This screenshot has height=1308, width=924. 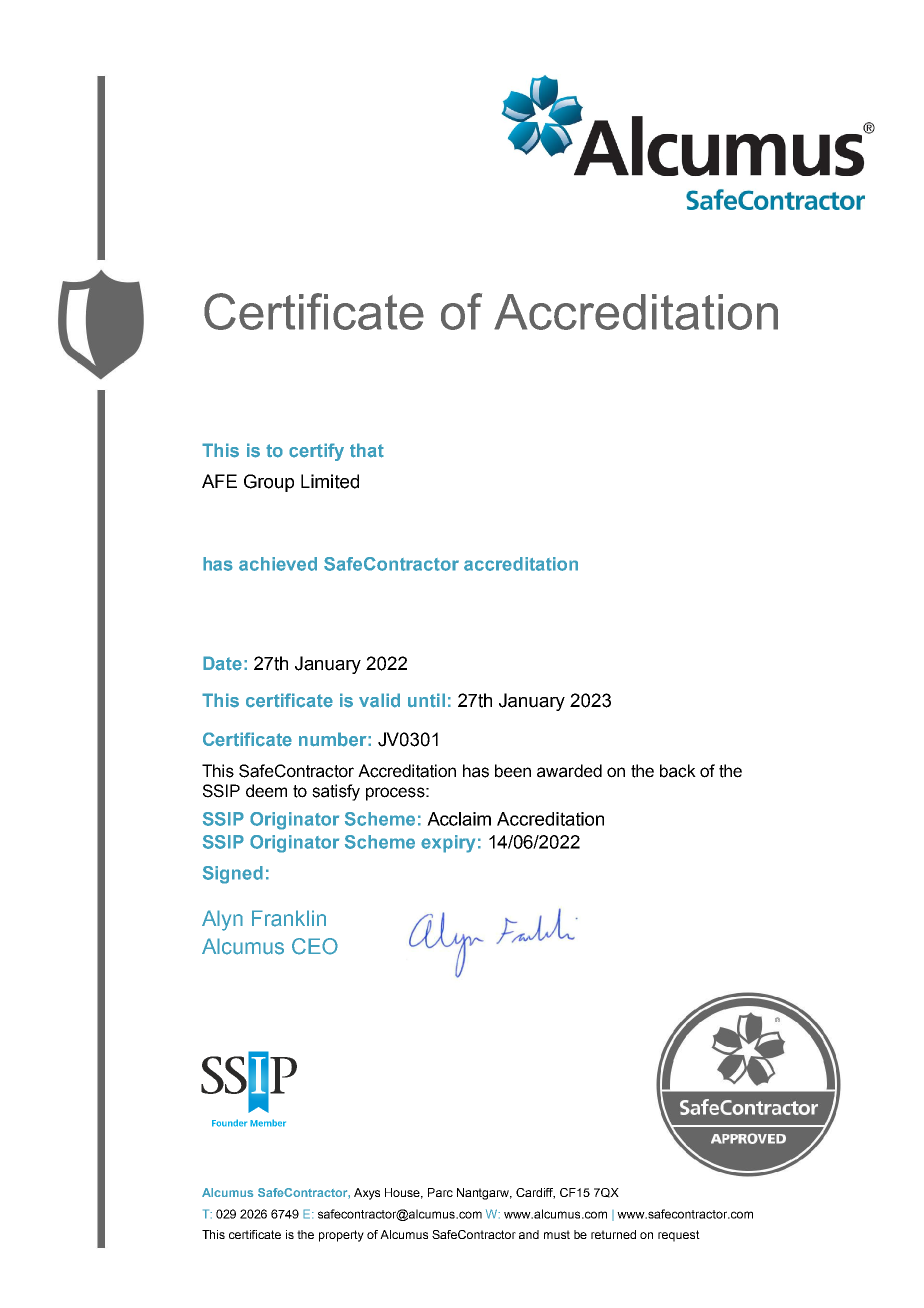 I want to click on returned, so click(x=613, y=1234).
